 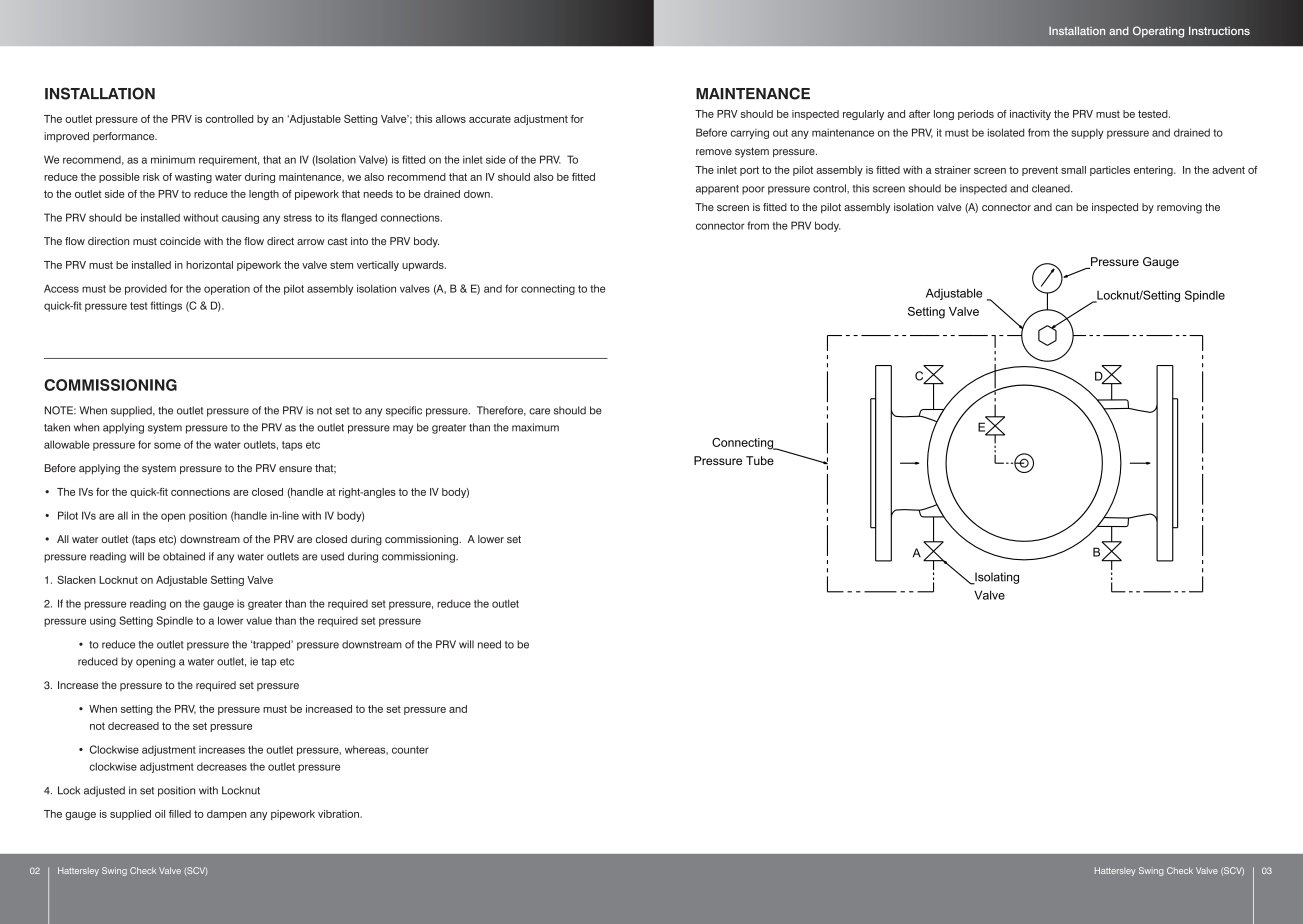 What do you see at coordinates (760, 460) in the screenshot?
I see `Tube` at bounding box center [760, 460].
